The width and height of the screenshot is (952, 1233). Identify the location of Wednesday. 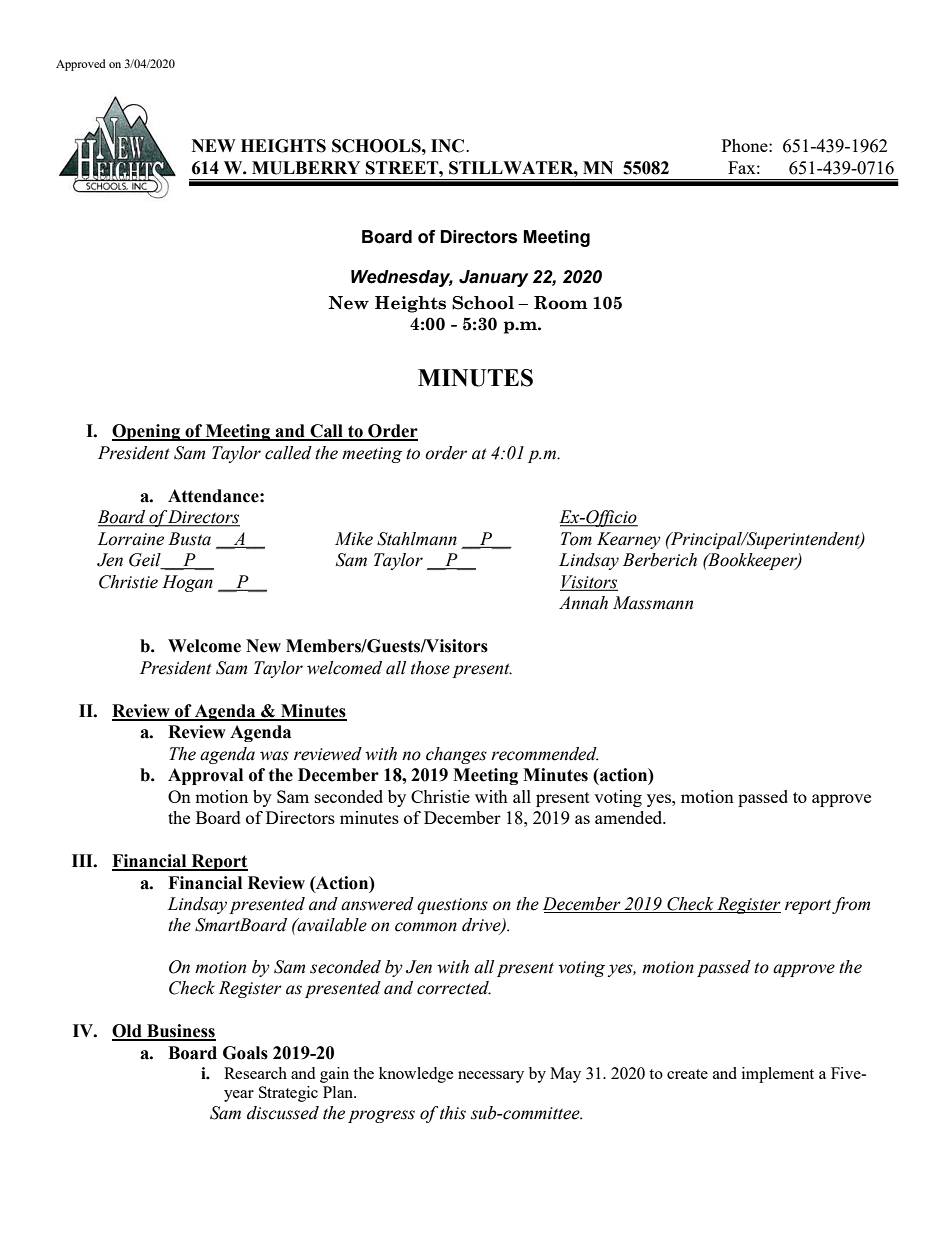
(402, 278).
